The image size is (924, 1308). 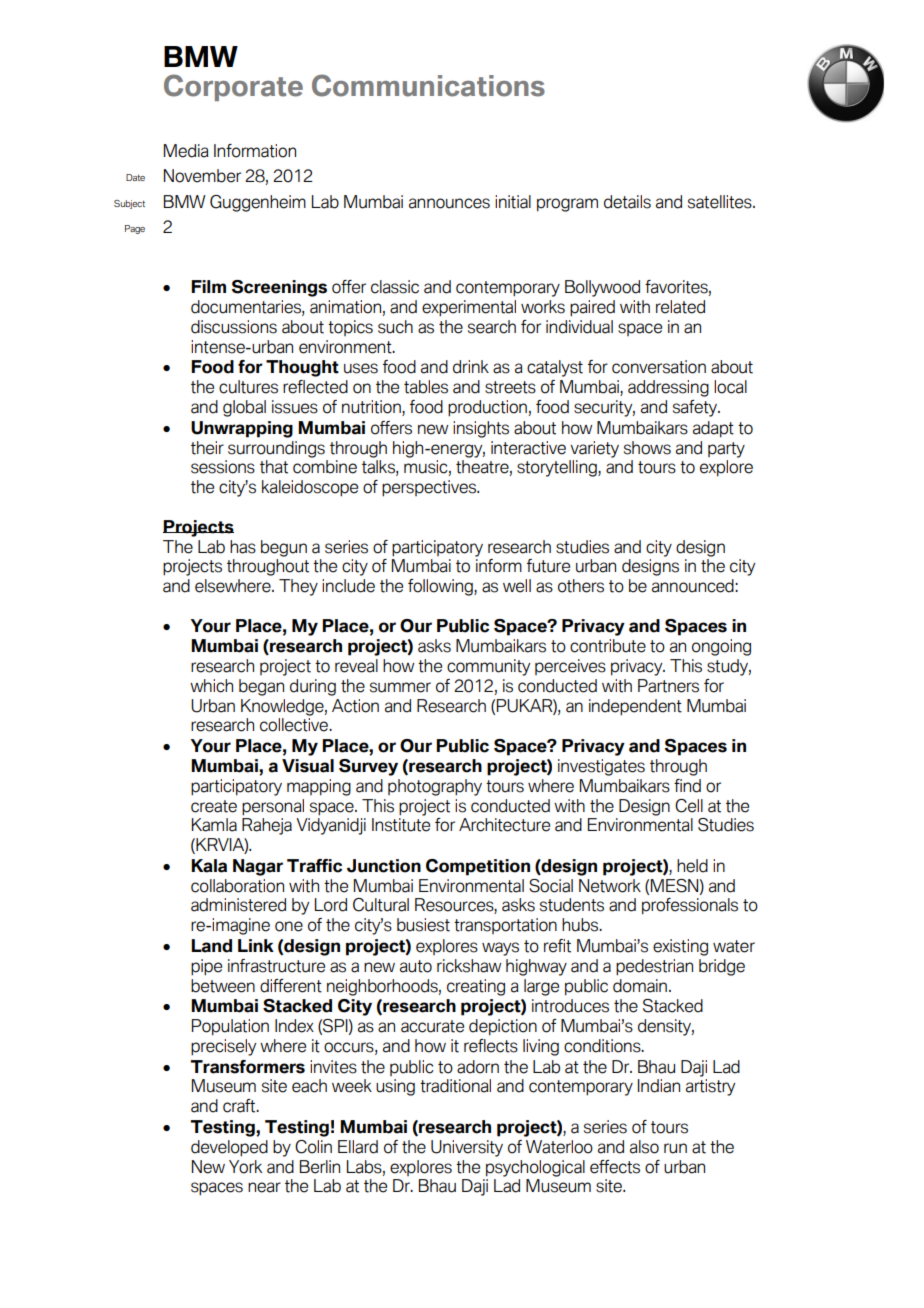 I want to click on professionals, so click(x=690, y=906).
